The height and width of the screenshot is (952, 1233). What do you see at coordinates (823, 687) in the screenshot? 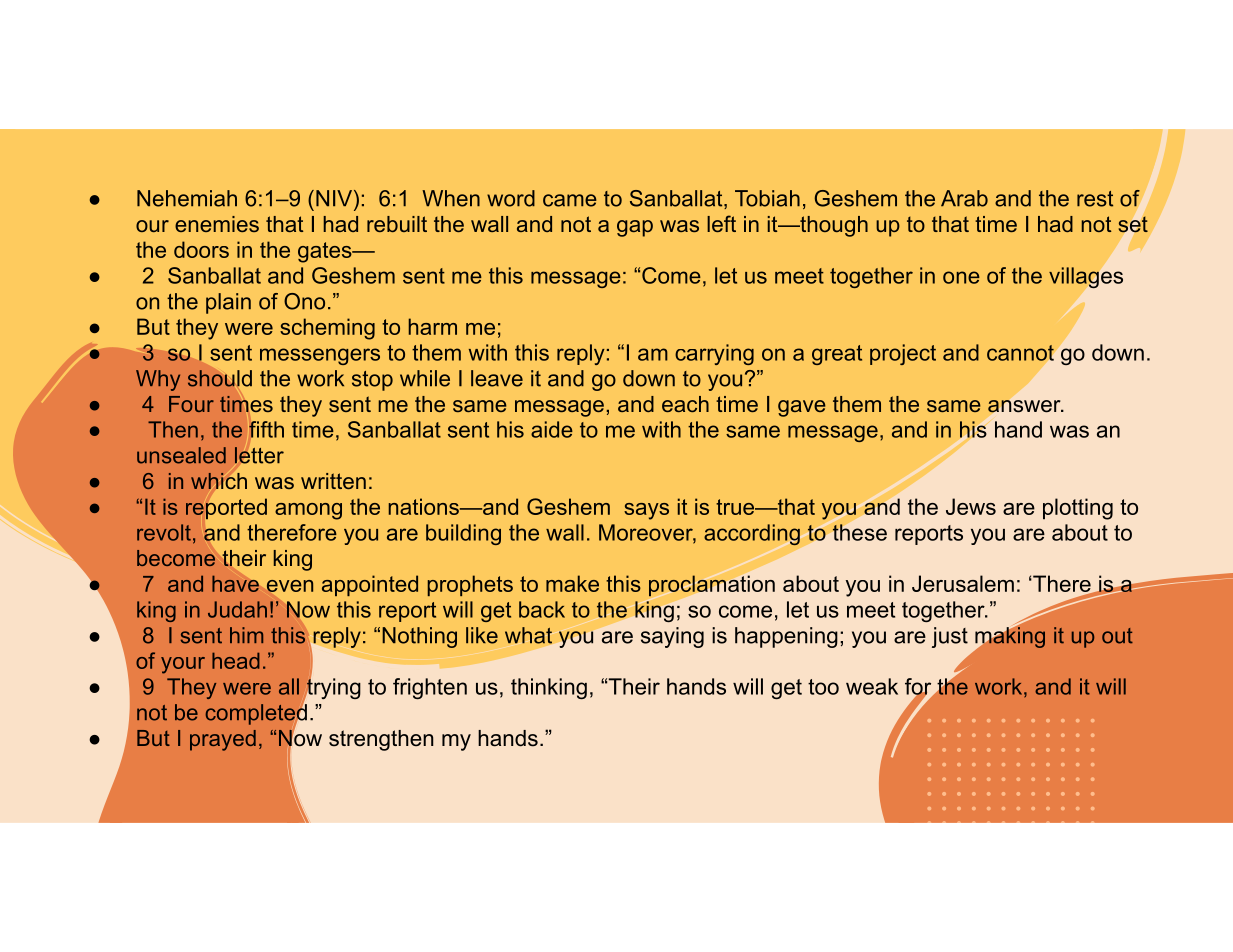
I see `too` at bounding box center [823, 687].
